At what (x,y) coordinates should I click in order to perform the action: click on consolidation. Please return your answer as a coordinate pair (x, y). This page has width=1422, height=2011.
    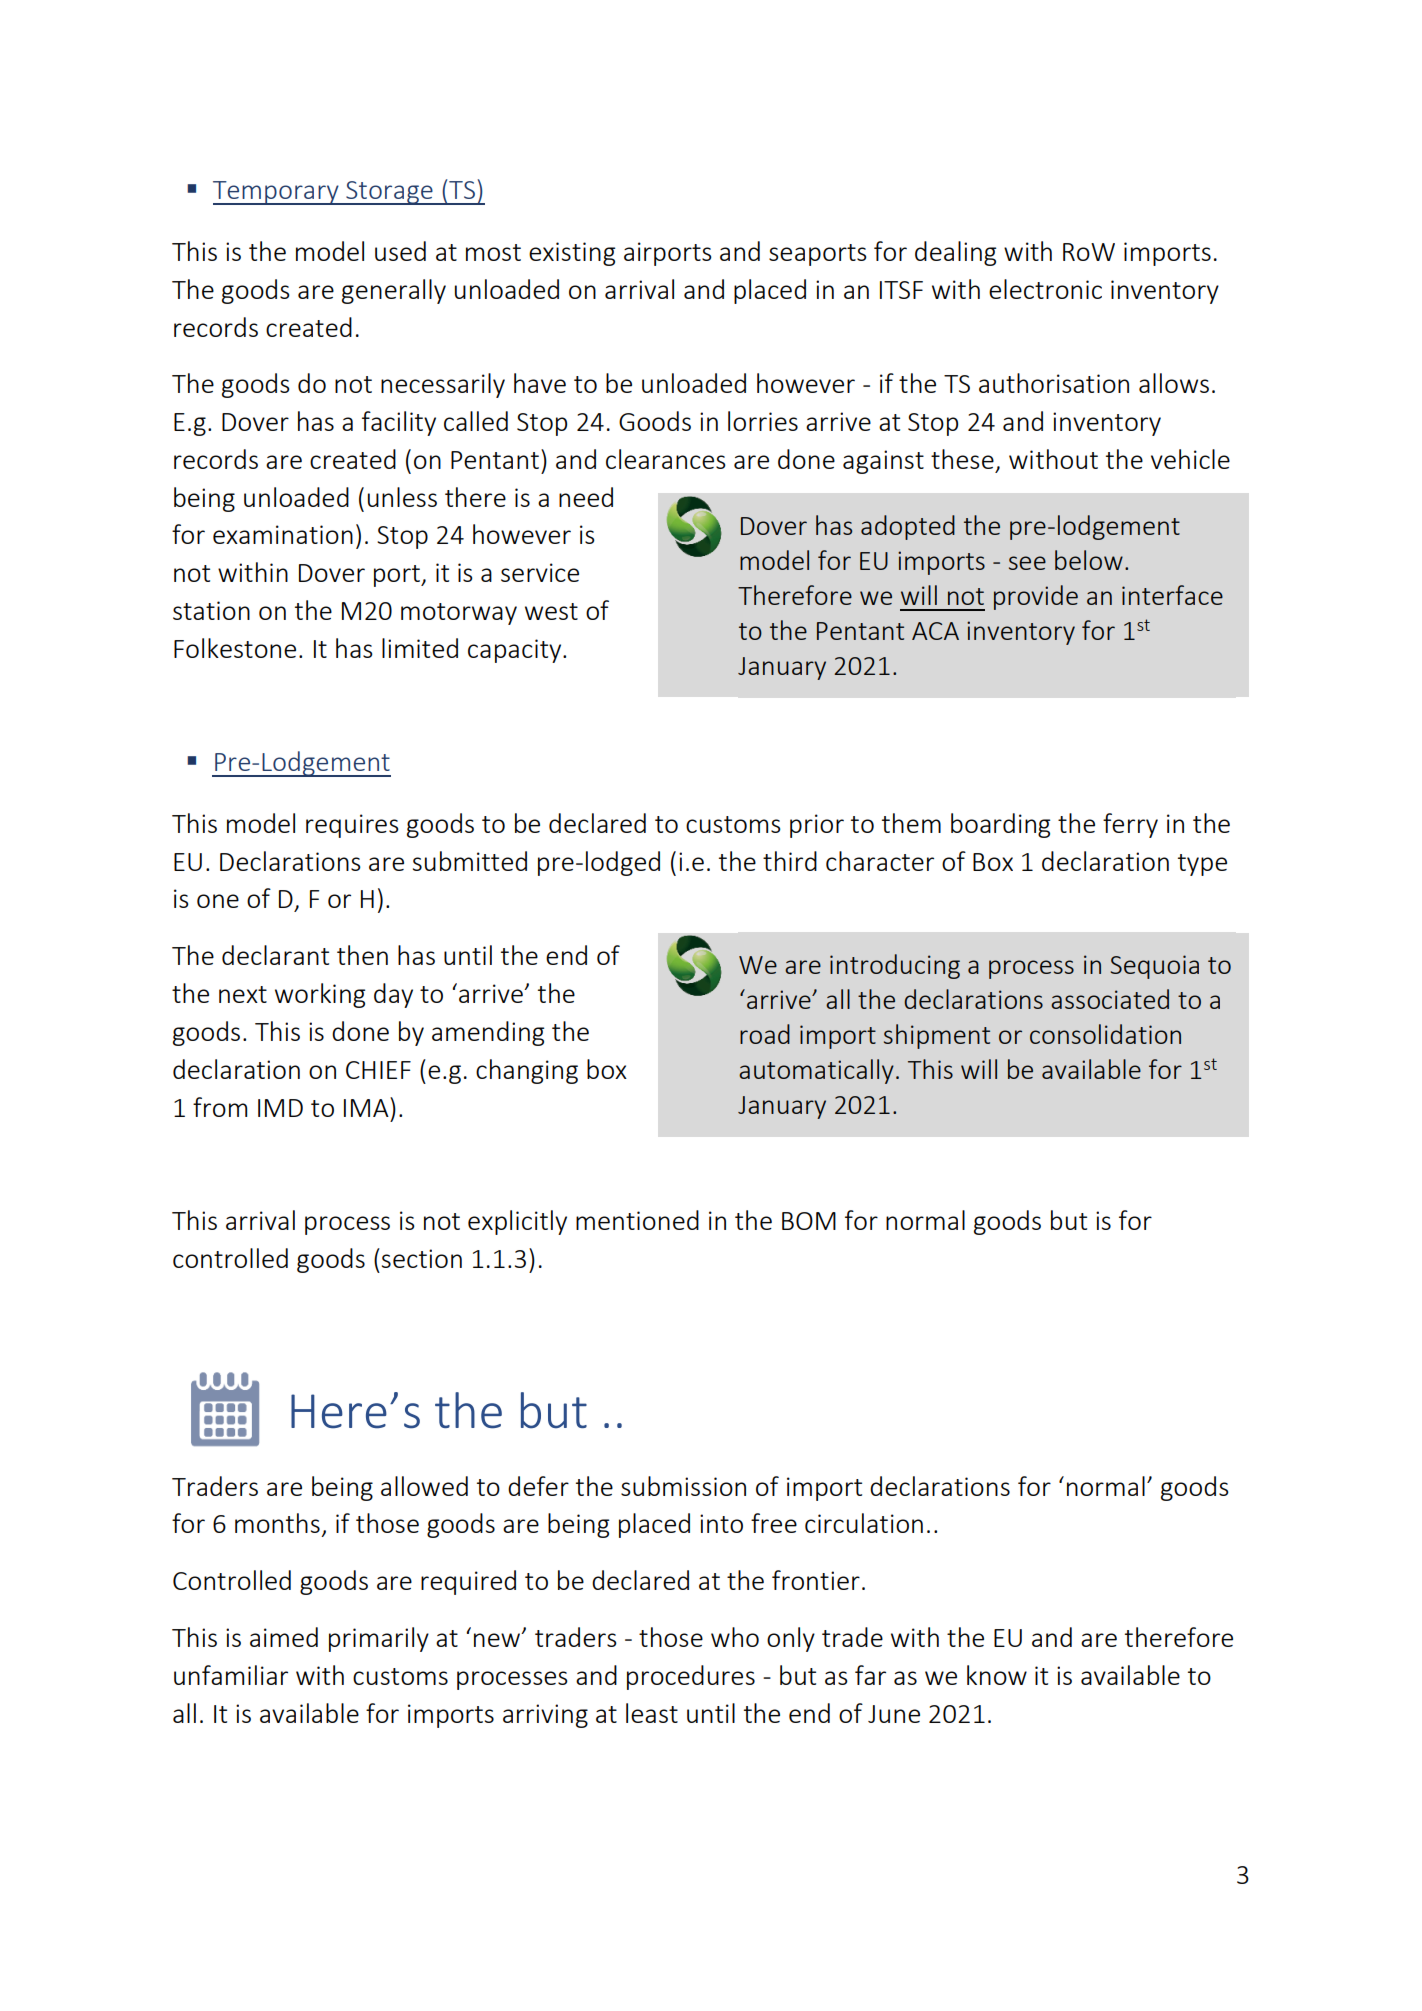
    Looking at the image, I should click on (1105, 1034).
